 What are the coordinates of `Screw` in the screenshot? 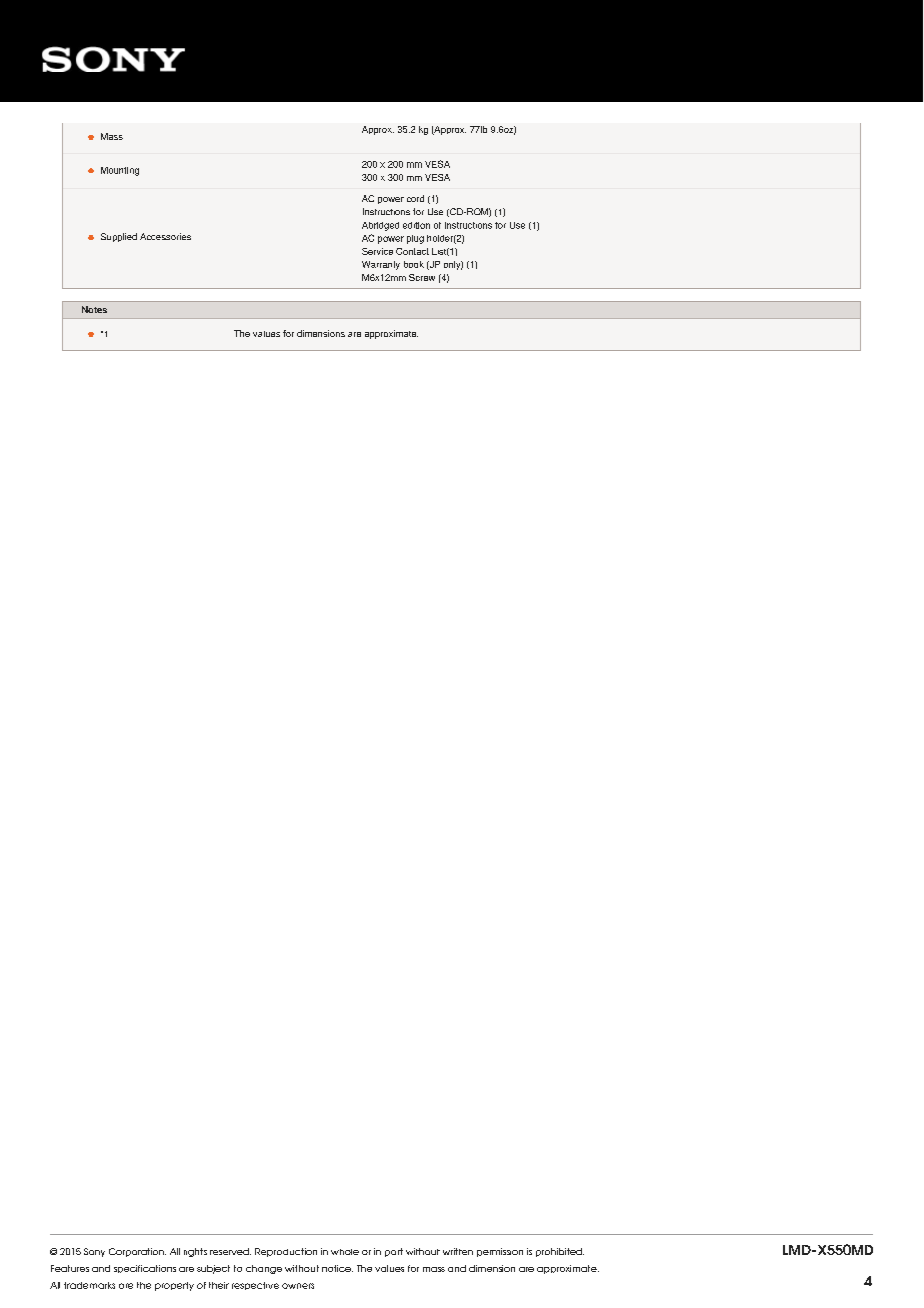 It's located at (422, 277).
